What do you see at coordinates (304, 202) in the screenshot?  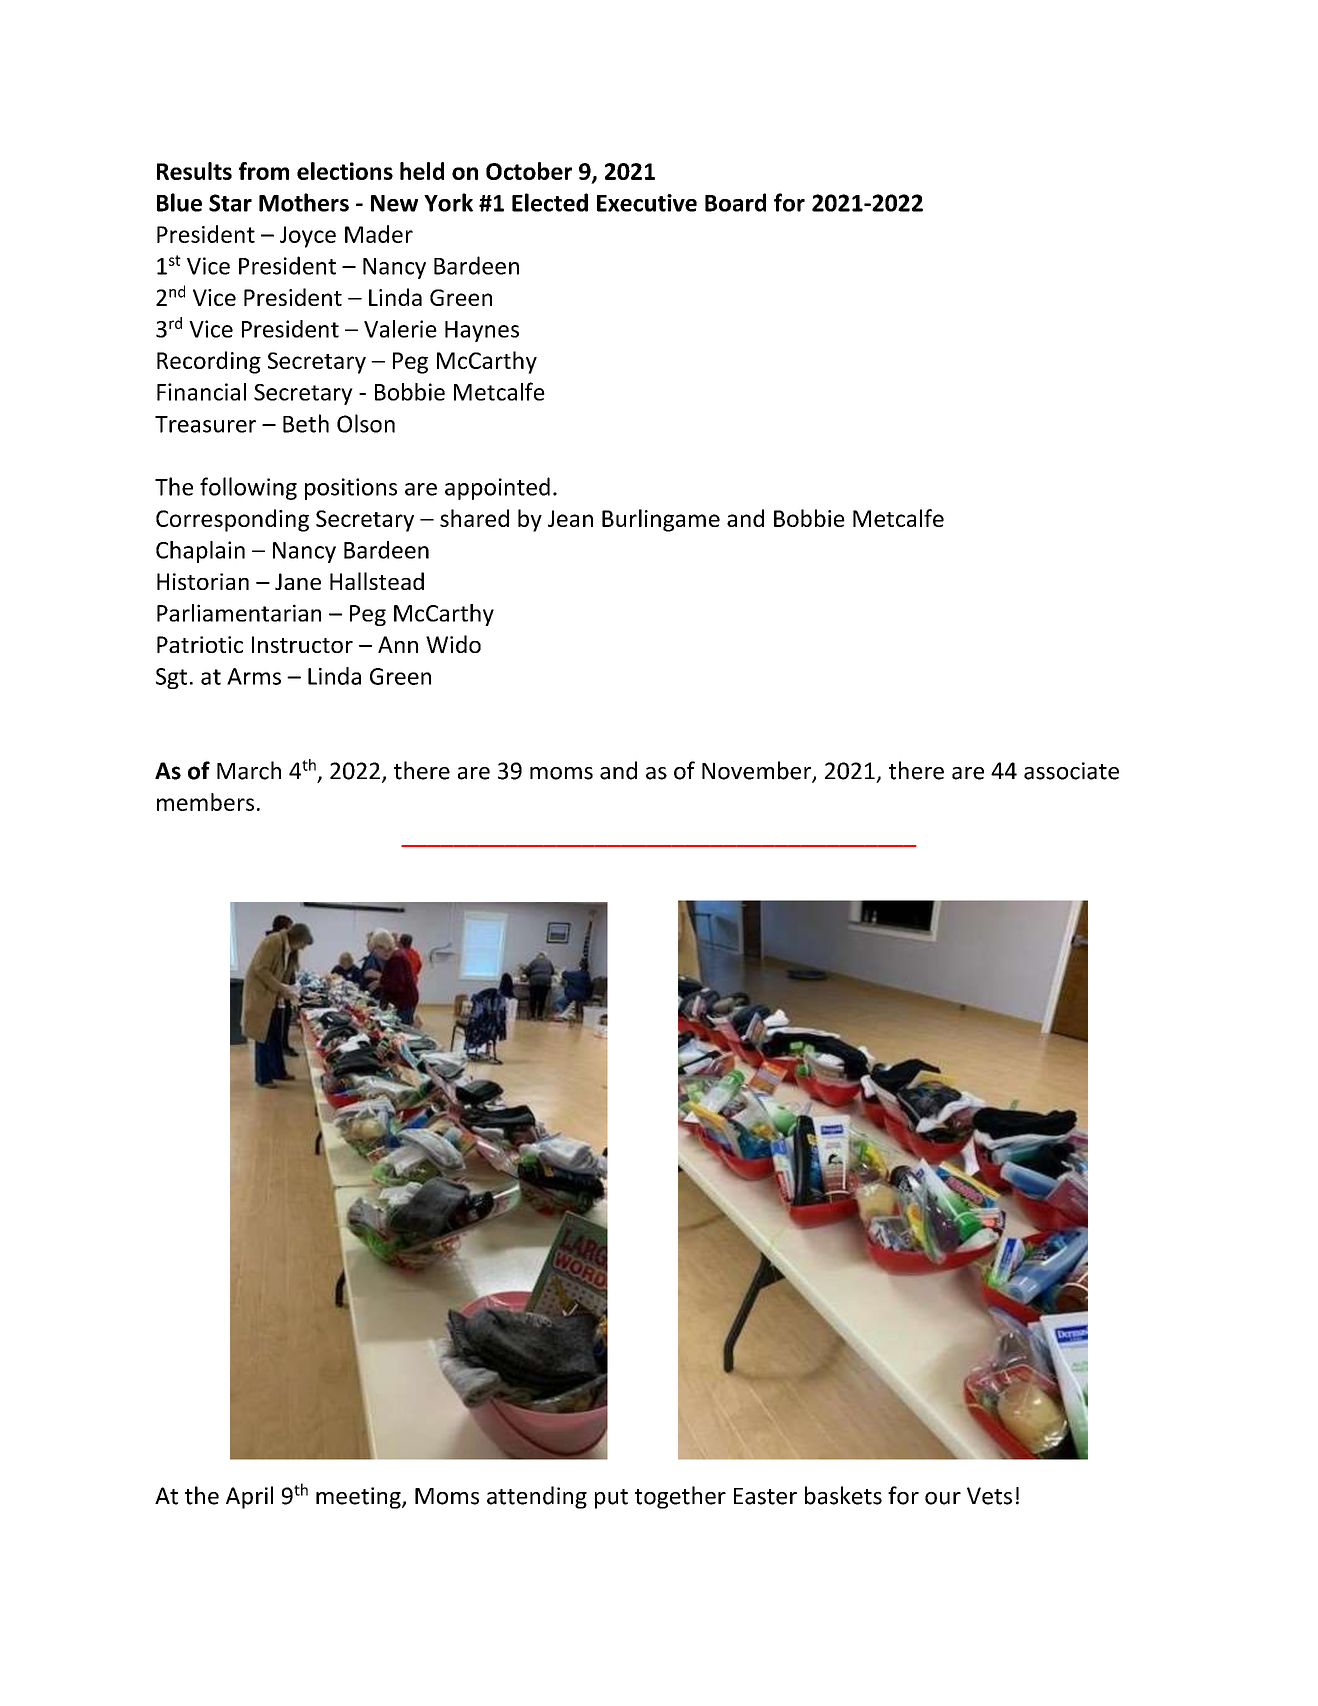 I see `Mothers` at bounding box center [304, 202].
